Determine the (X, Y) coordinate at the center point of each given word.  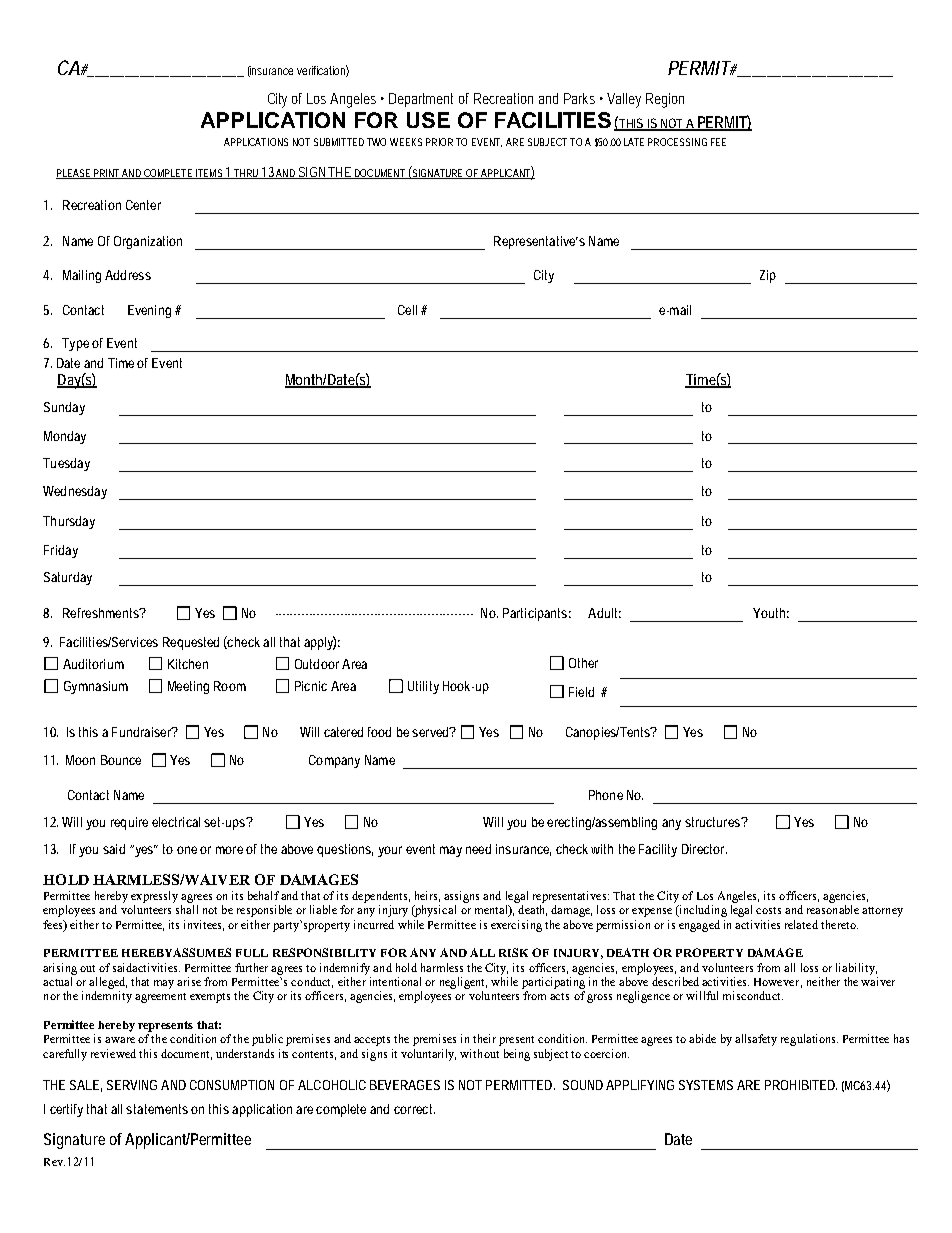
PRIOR (439, 142)
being (517, 1055)
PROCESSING (677, 142)
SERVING (132, 1085)
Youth (771, 613)
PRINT (107, 174)
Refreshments (102, 613)
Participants (537, 614)
